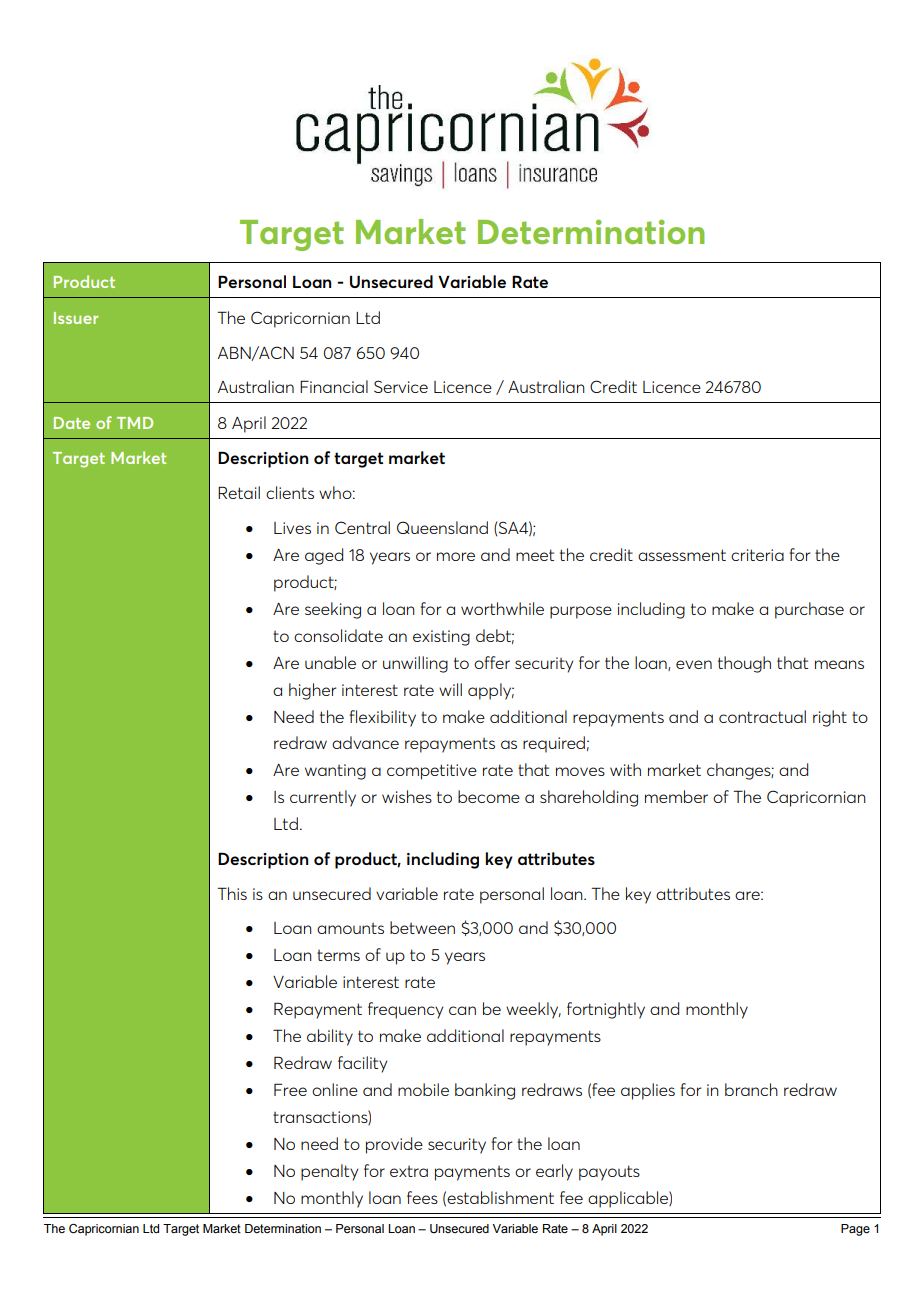 Image resolution: width=924 pixels, height=1308 pixels. What do you see at coordinates (441, 638) in the screenshot?
I see `existing` at bounding box center [441, 638].
